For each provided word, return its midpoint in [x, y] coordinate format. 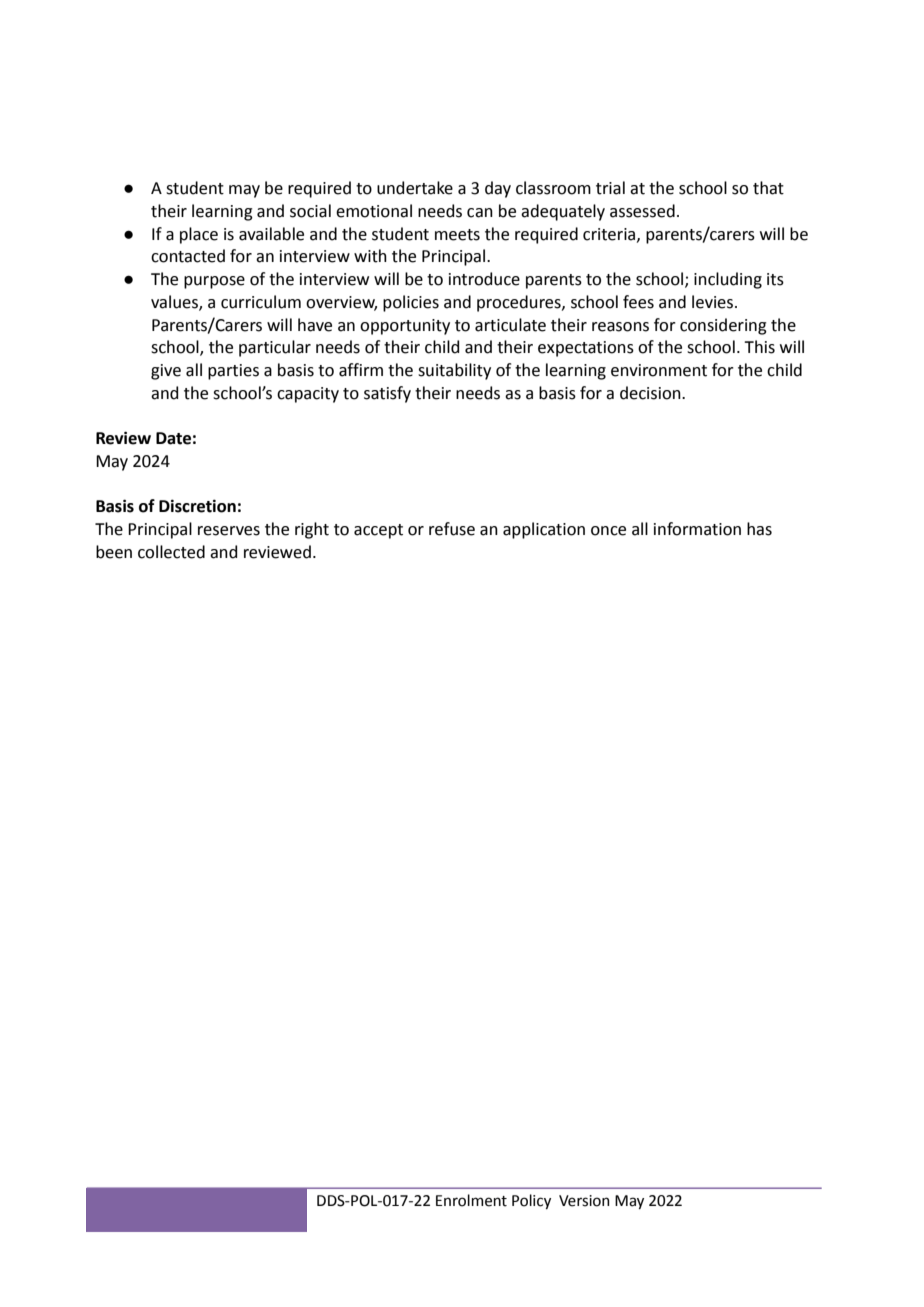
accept [378, 531]
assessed [642, 211]
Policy [531, 1201]
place [199, 235]
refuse [452, 529]
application [544, 530]
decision [651, 393]
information [697, 529]
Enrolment [471, 1200]
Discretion [197, 506]
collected [171, 552]
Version [584, 1201]
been [114, 552]
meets [457, 235]
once [608, 531]
